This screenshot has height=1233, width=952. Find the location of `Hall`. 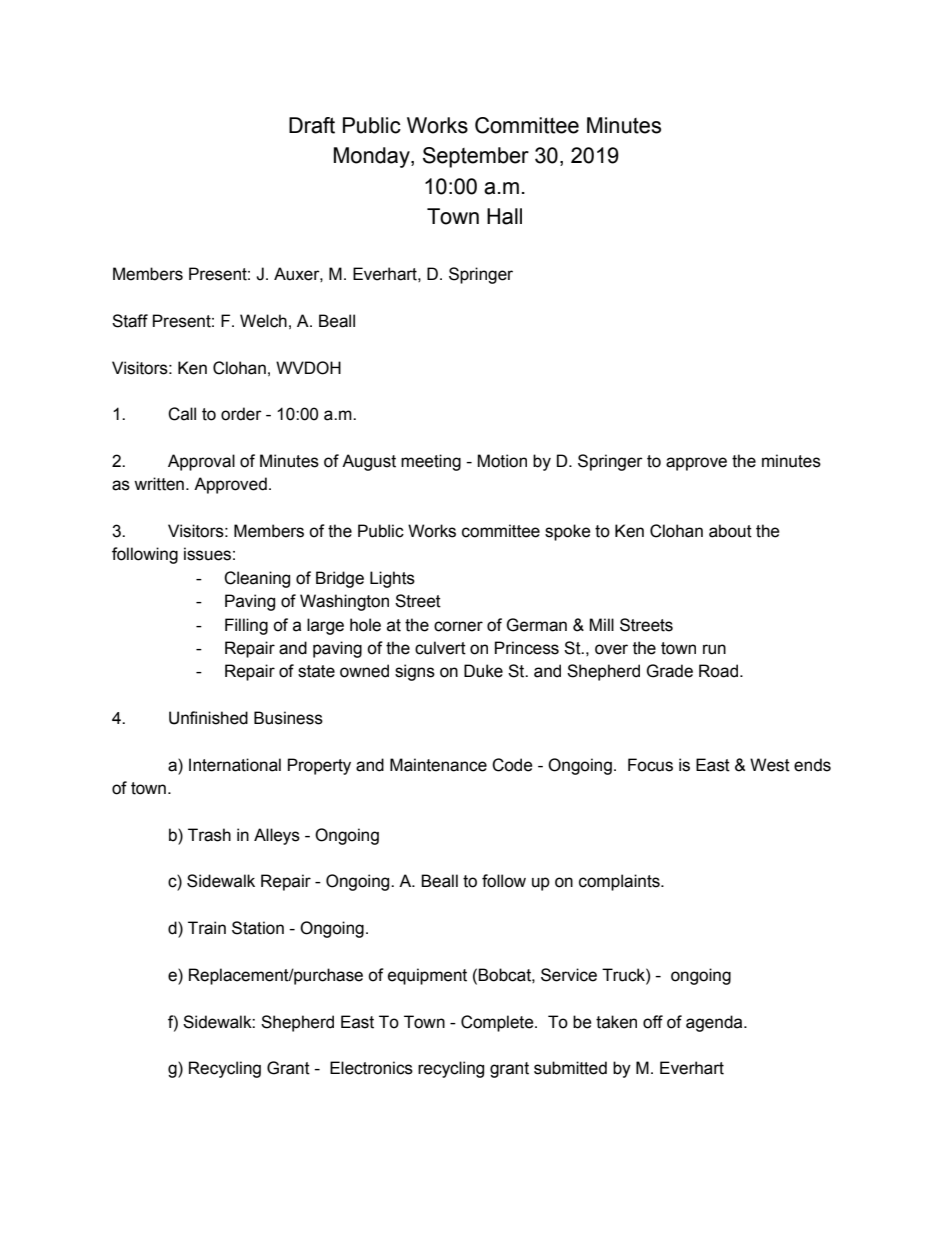

Hall is located at coordinates (504, 216).
